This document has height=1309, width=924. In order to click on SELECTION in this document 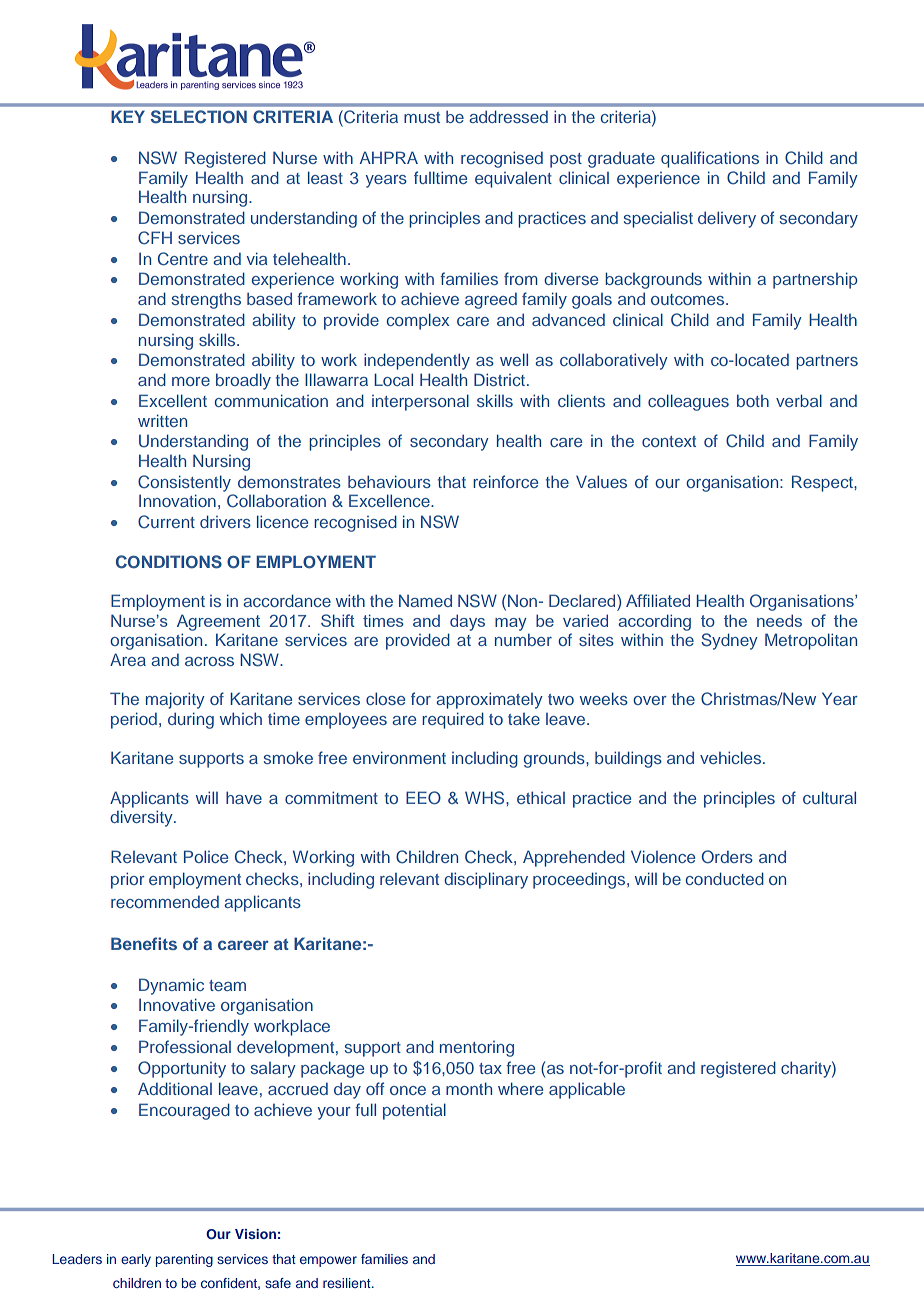, I will do `click(199, 117)`.
